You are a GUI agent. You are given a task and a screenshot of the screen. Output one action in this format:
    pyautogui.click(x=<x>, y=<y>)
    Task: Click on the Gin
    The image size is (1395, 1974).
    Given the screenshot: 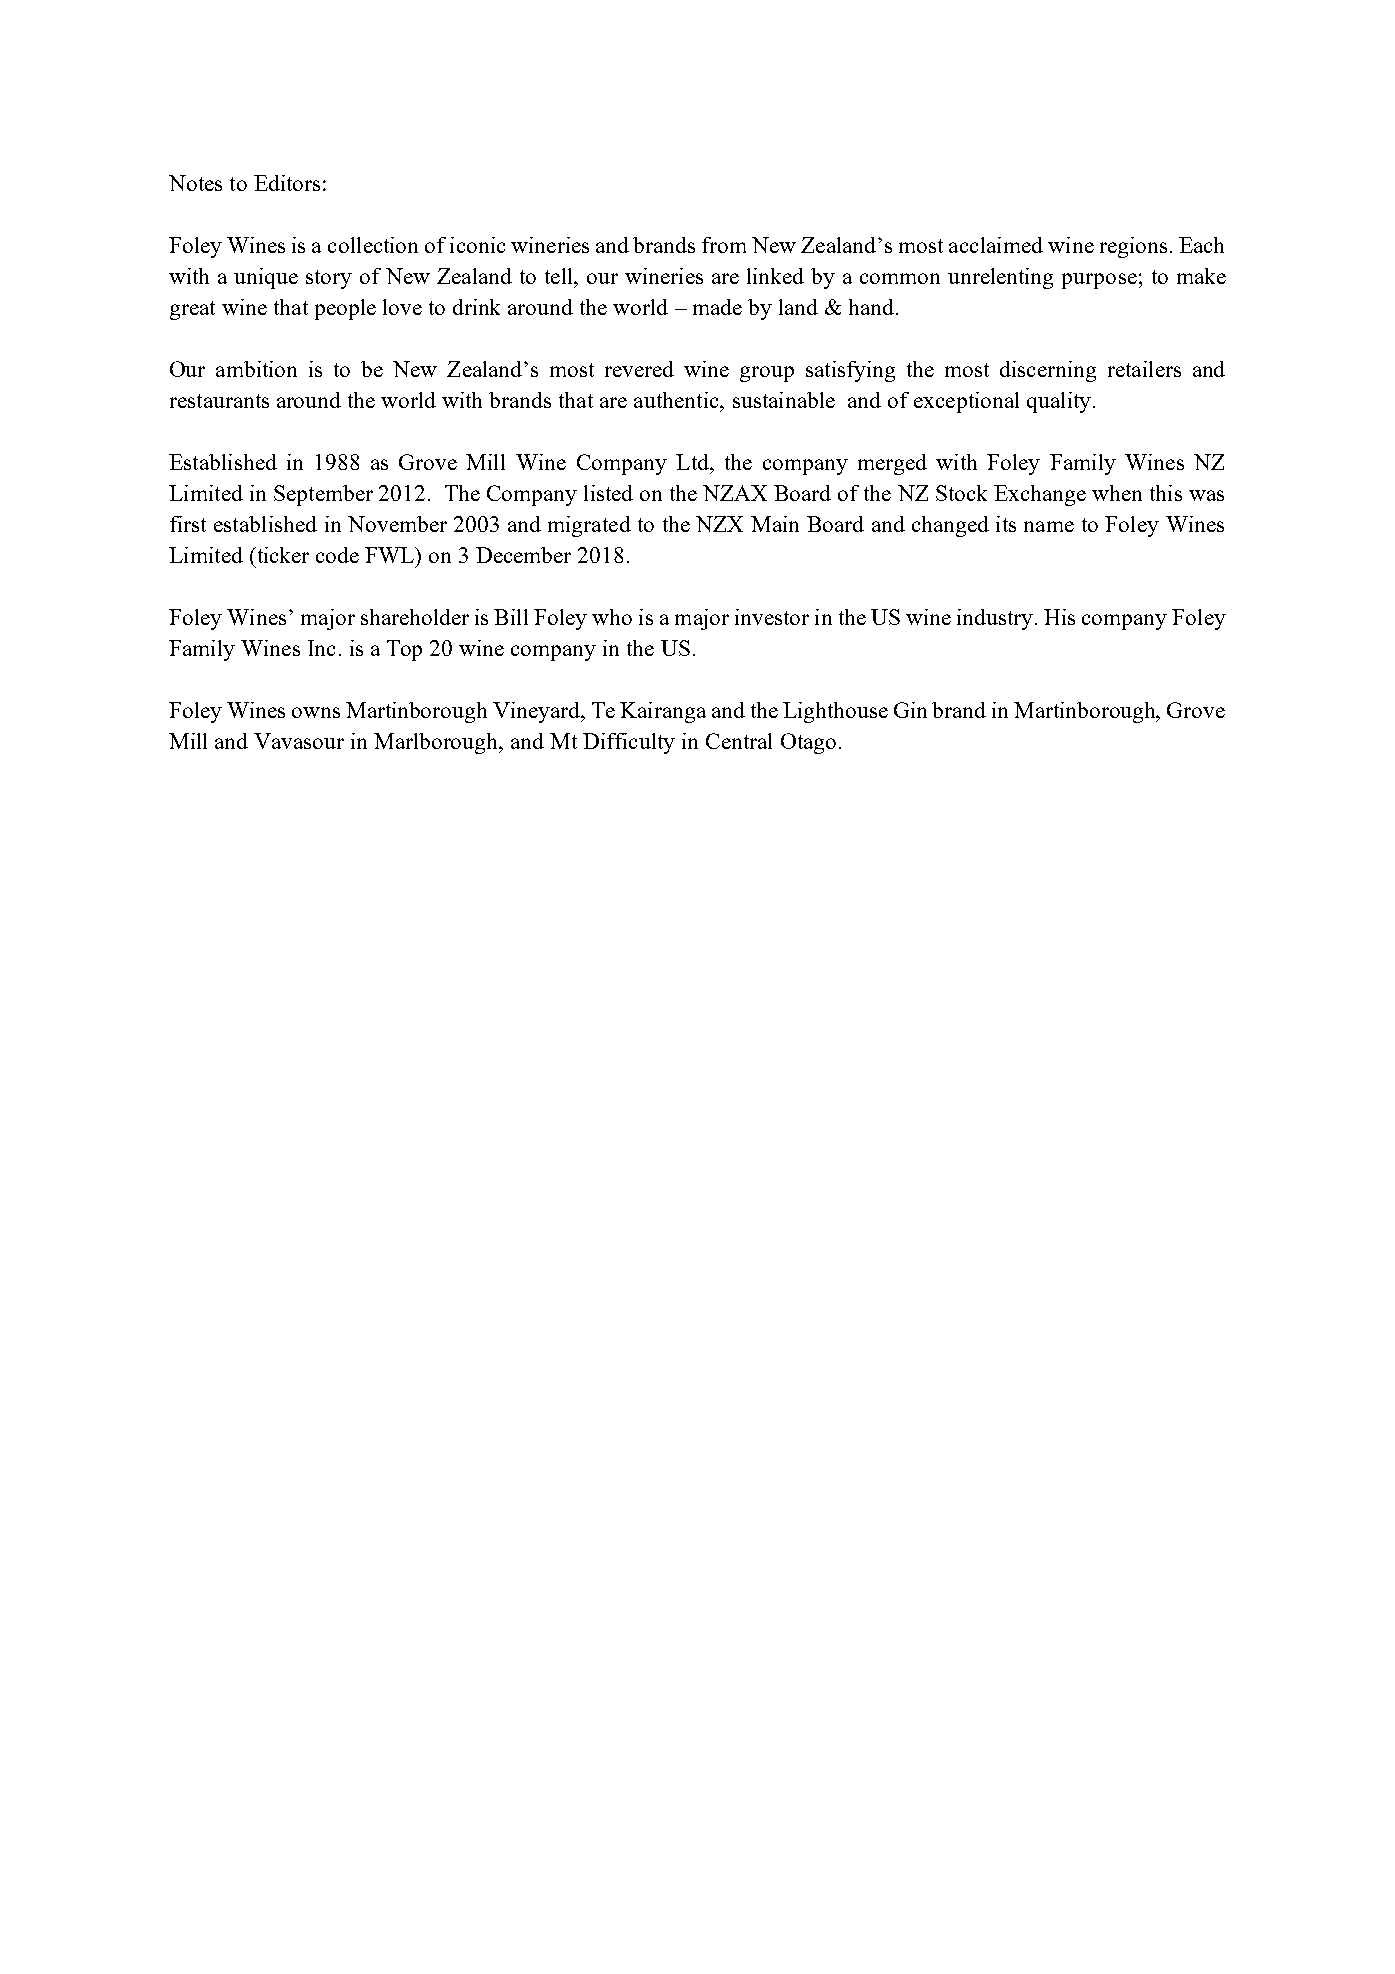 What is the action you would take?
    pyautogui.click(x=910, y=710)
